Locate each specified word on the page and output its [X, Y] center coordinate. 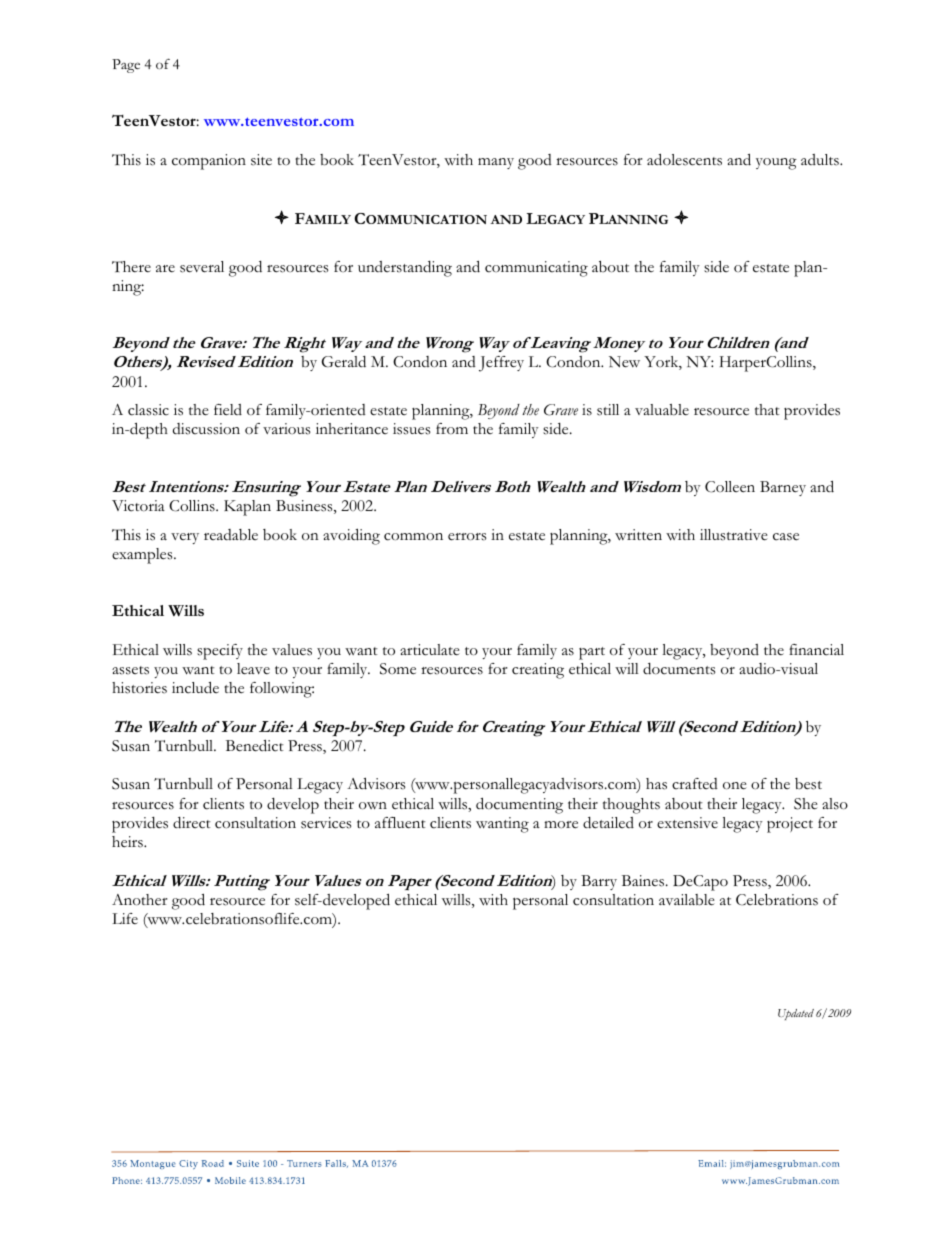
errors [467, 537]
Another [140, 900]
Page [126, 66]
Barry [599, 882]
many [496, 163]
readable [231, 535]
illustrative [734, 535]
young [776, 164]
